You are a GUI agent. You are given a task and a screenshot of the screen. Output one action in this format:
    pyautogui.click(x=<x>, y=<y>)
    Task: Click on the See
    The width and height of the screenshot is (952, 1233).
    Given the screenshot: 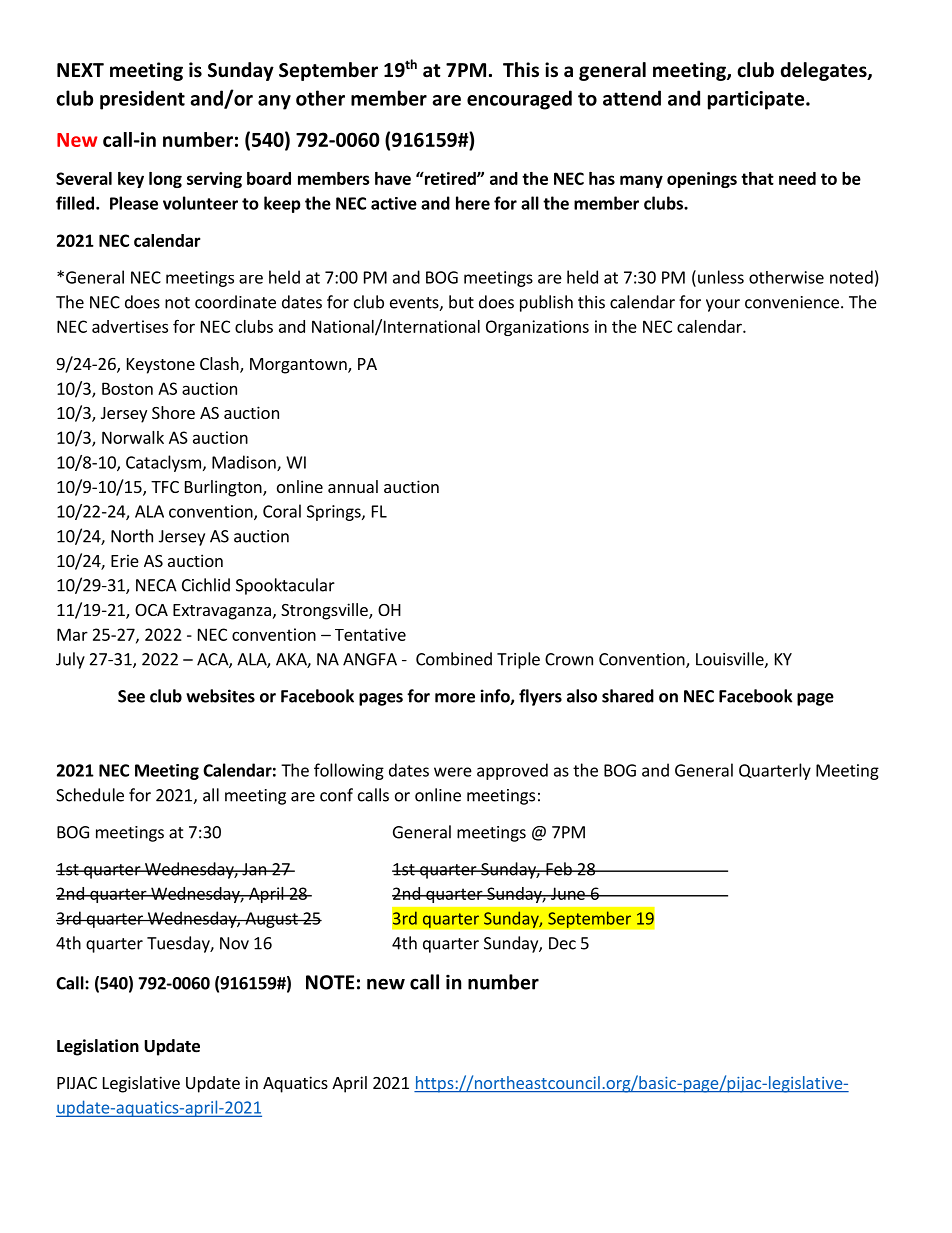 What is the action you would take?
    pyautogui.click(x=131, y=696)
